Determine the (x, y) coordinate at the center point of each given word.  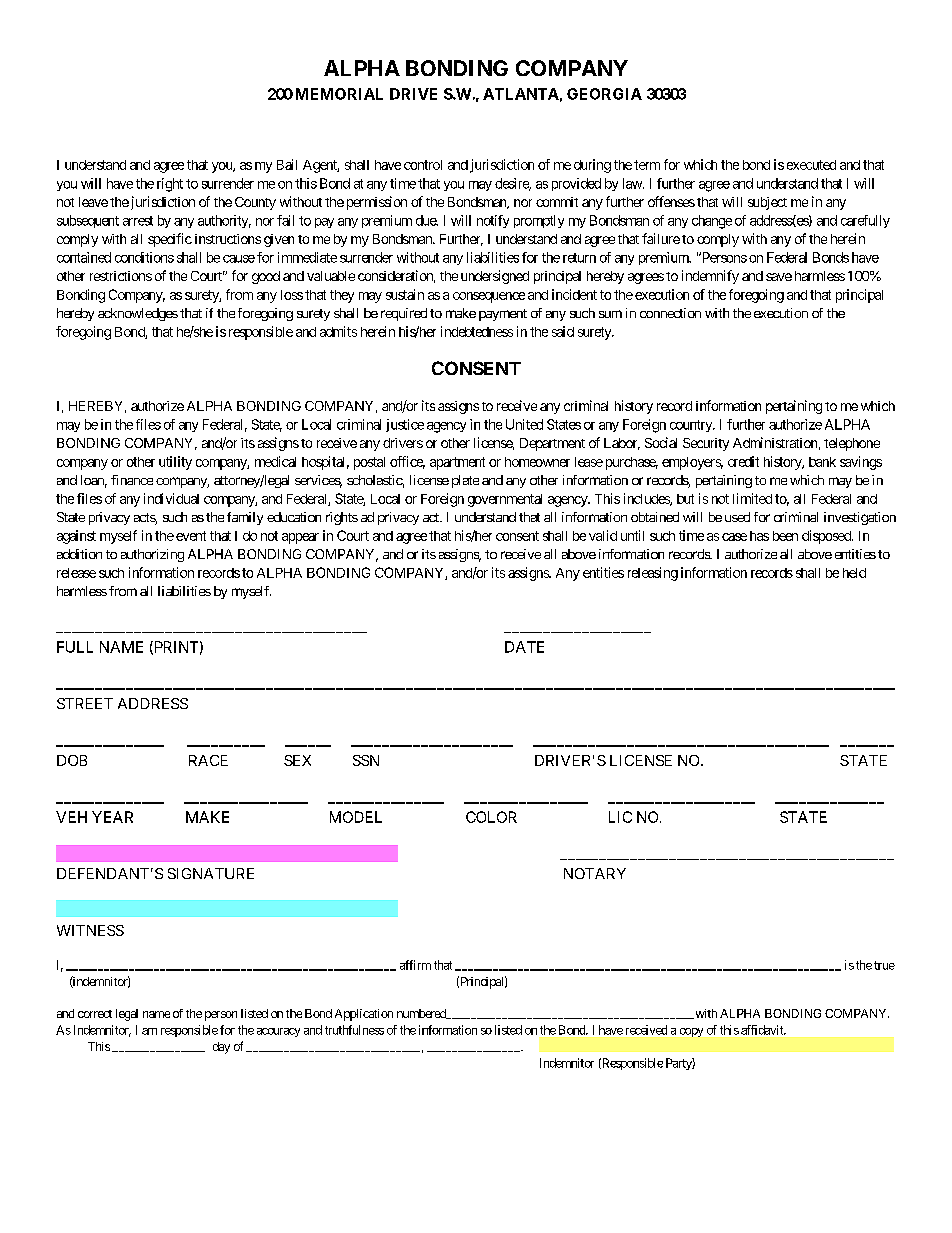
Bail (287, 164)
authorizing (152, 555)
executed (811, 165)
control (423, 165)
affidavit (763, 1030)
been (785, 536)
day (221, 1048)
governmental (505, 500)
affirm (415, 965)
